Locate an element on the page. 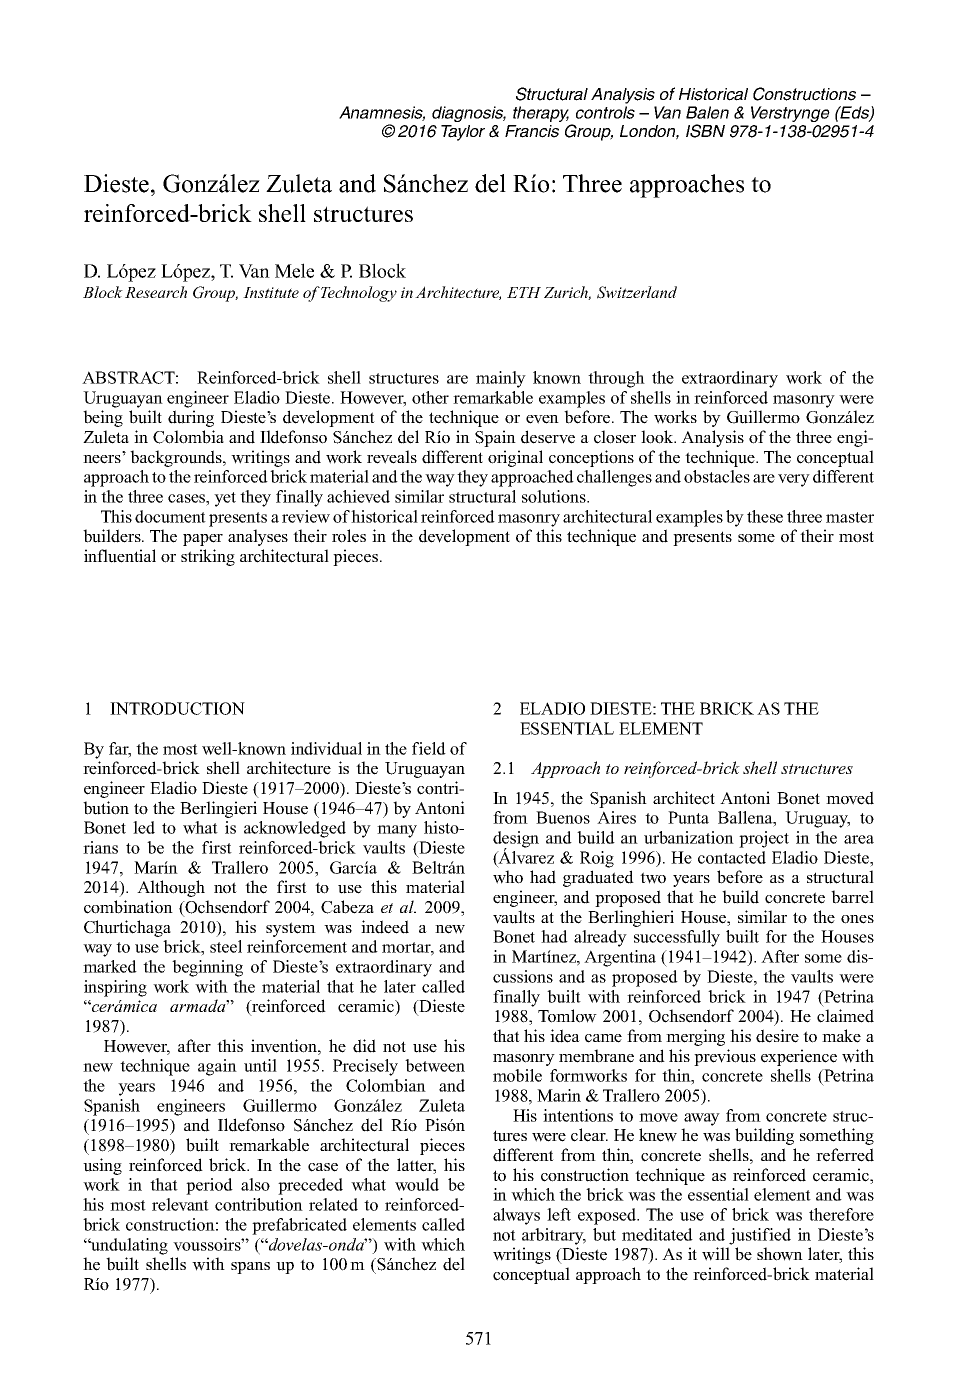 This document has width=976, height=1394. justified is located at coordinates (760, 1236).
